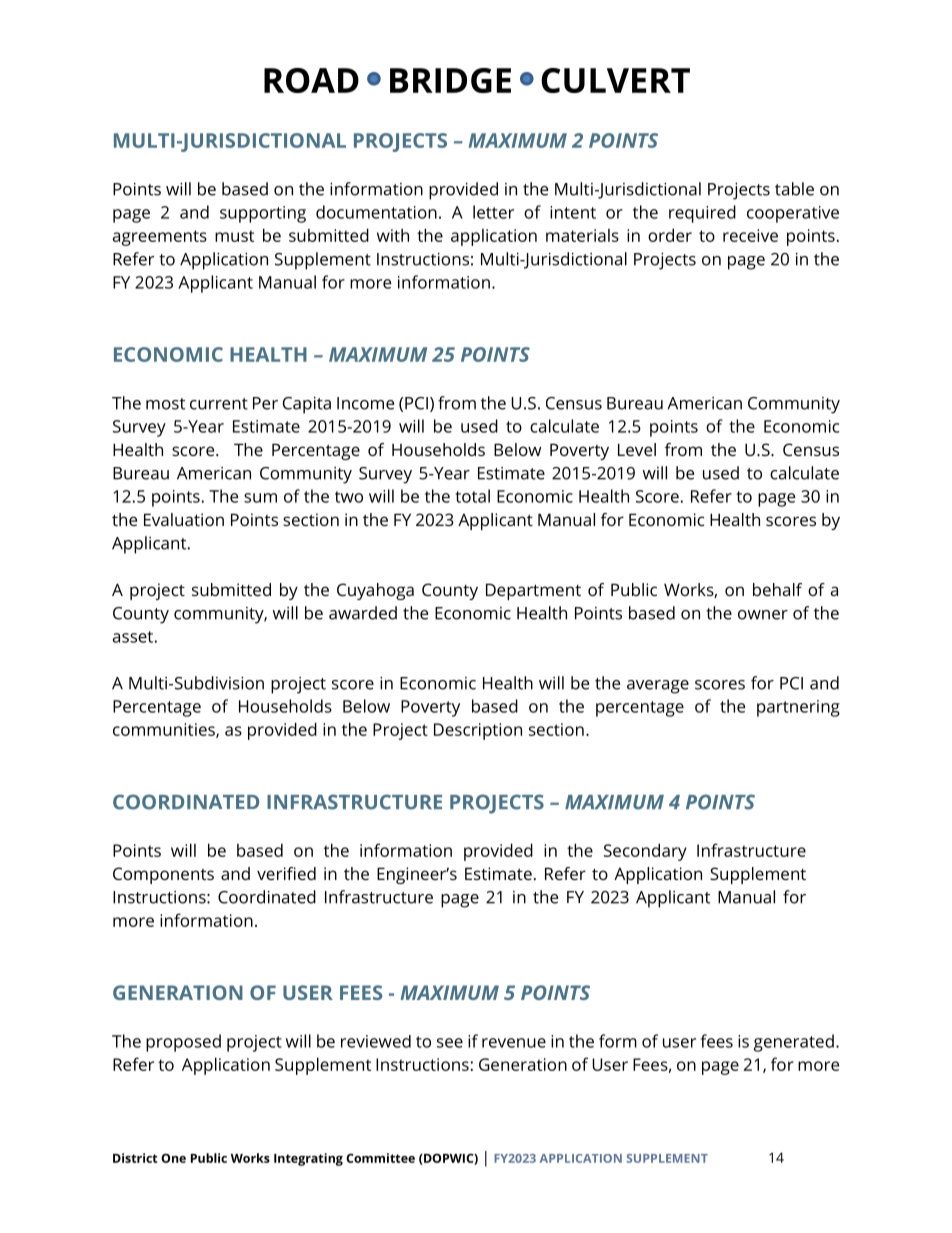 The width and height of the page is (952, 1233). What do you see at coordinates (794, 189) in the page?
I see `table` at bounding box center [794, 189].
